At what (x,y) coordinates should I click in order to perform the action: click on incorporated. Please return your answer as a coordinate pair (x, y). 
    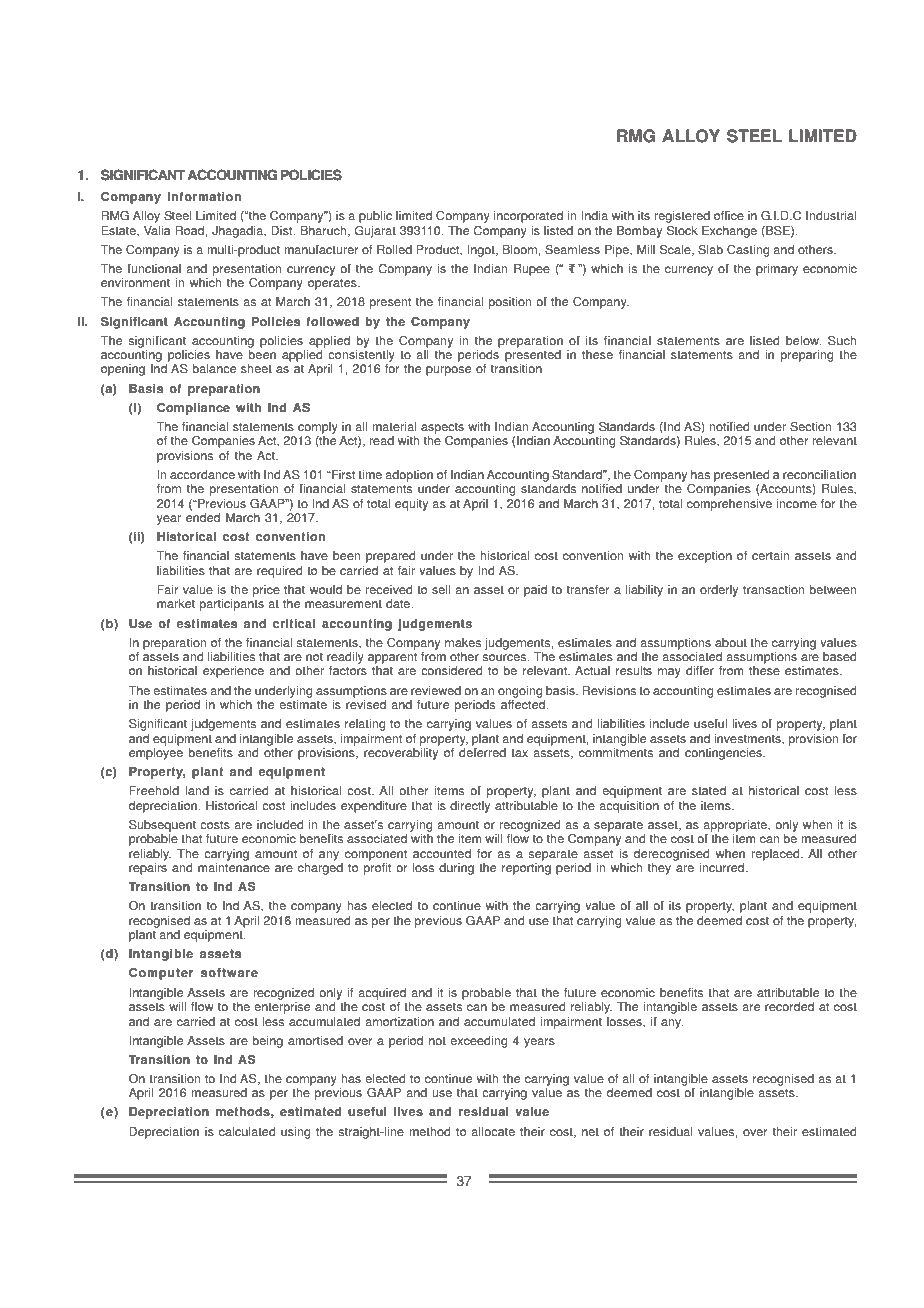
    Looking at the image, I should click on (528, 217).
